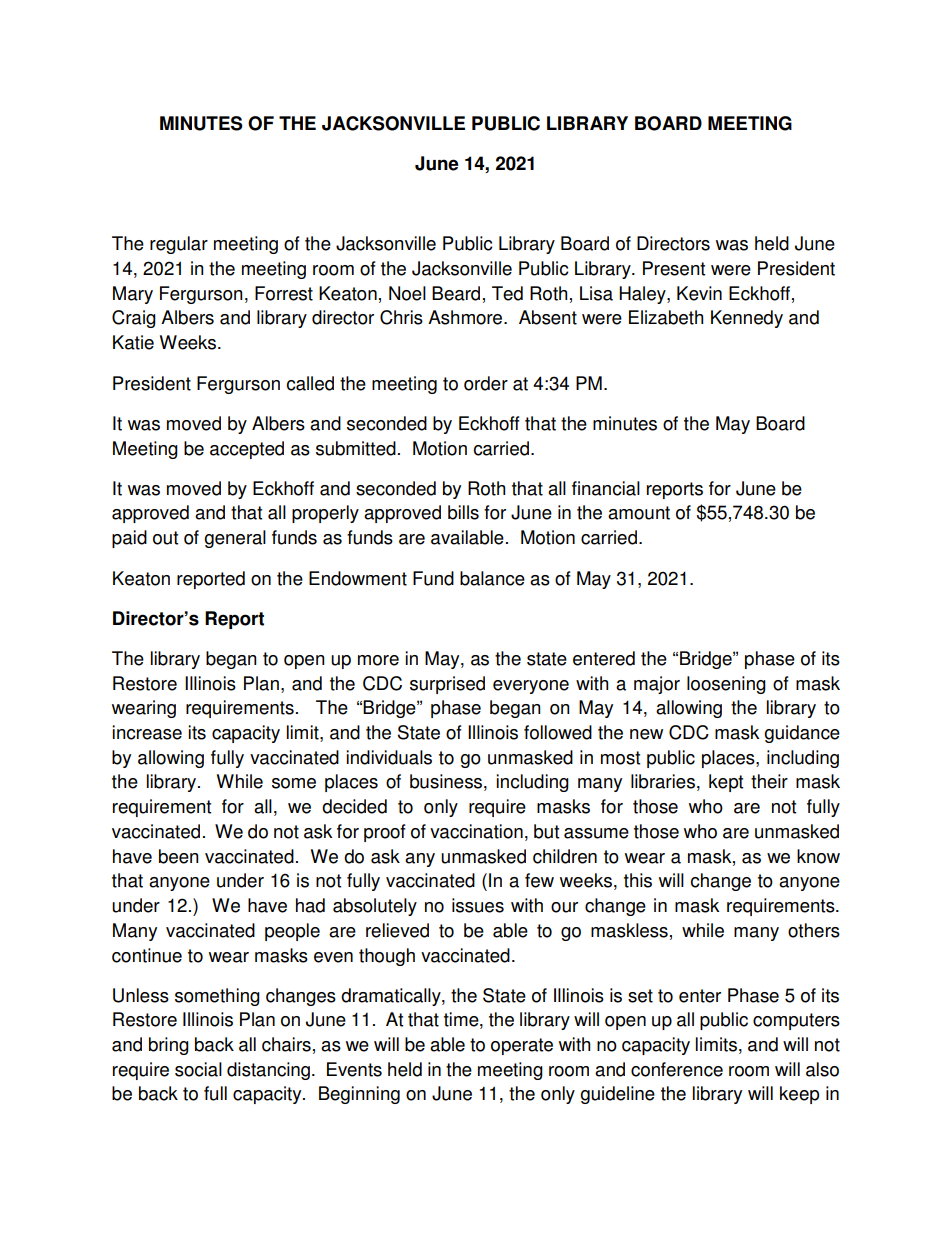 This page has width=952, height=1233. Describe the element at coordinates (198, 1069) in the page. I see `social` at that location.
